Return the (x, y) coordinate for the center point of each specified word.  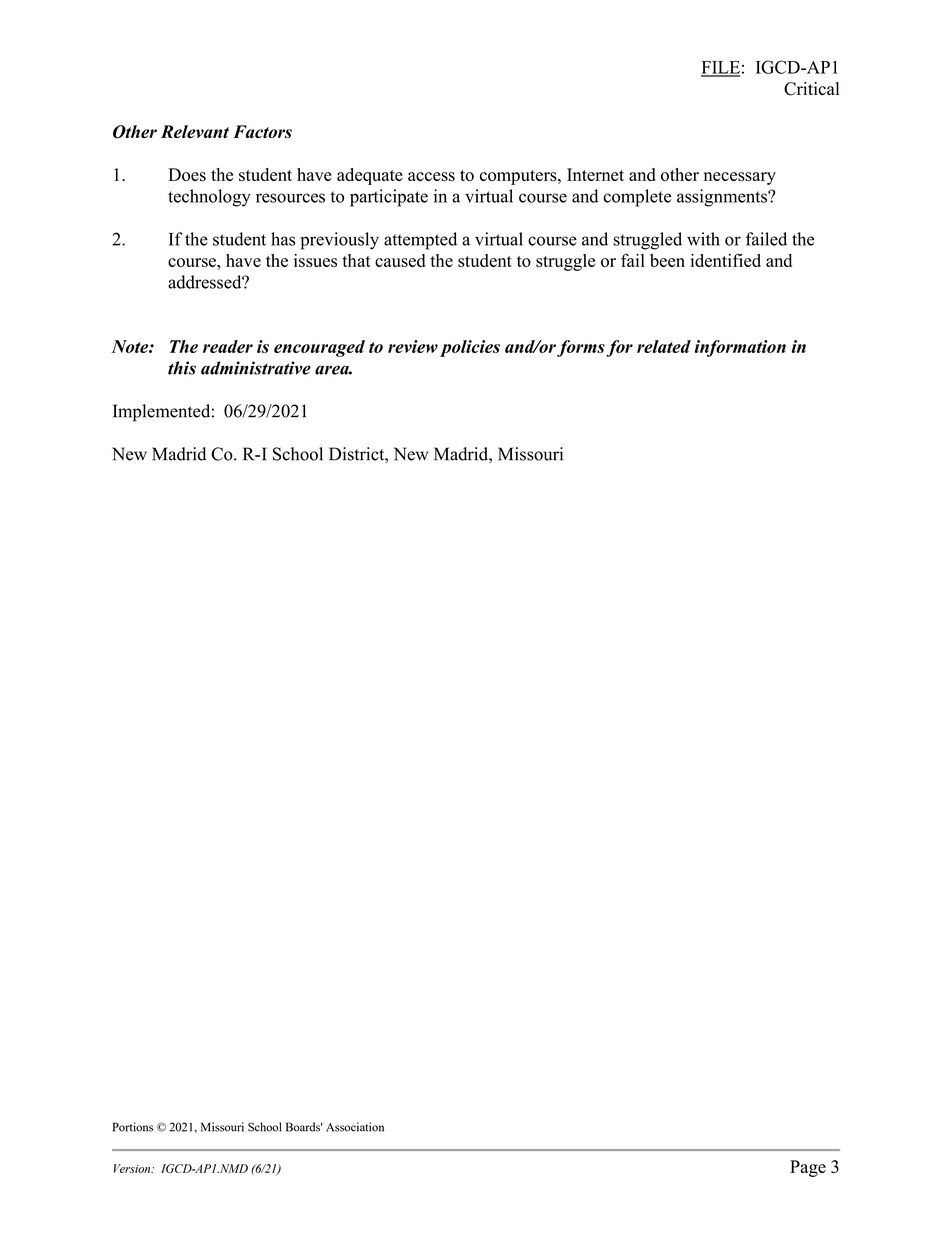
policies (470, 348)
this (182, 368)
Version (133, 1168)
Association (355, 1127)
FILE (720, 68)
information (740, 348)
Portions (133, 1127)
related (664, 346)
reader (228, 346)
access (431, 177)
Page (808, 1168)
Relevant (195, 131)
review (413, 346)
